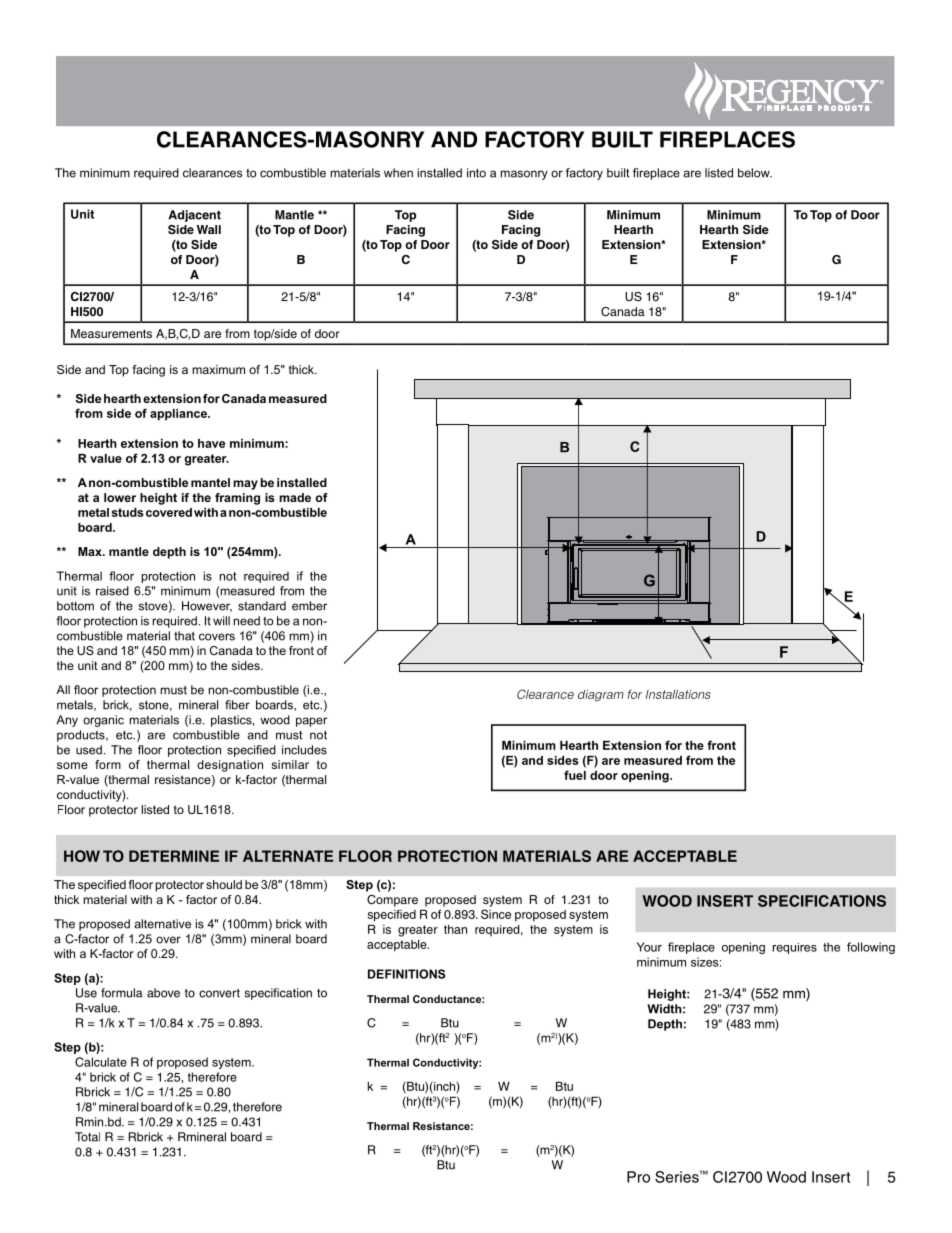 The height and width of the document is (1233, 952). I want to click on Installations, so click(678, 694).
